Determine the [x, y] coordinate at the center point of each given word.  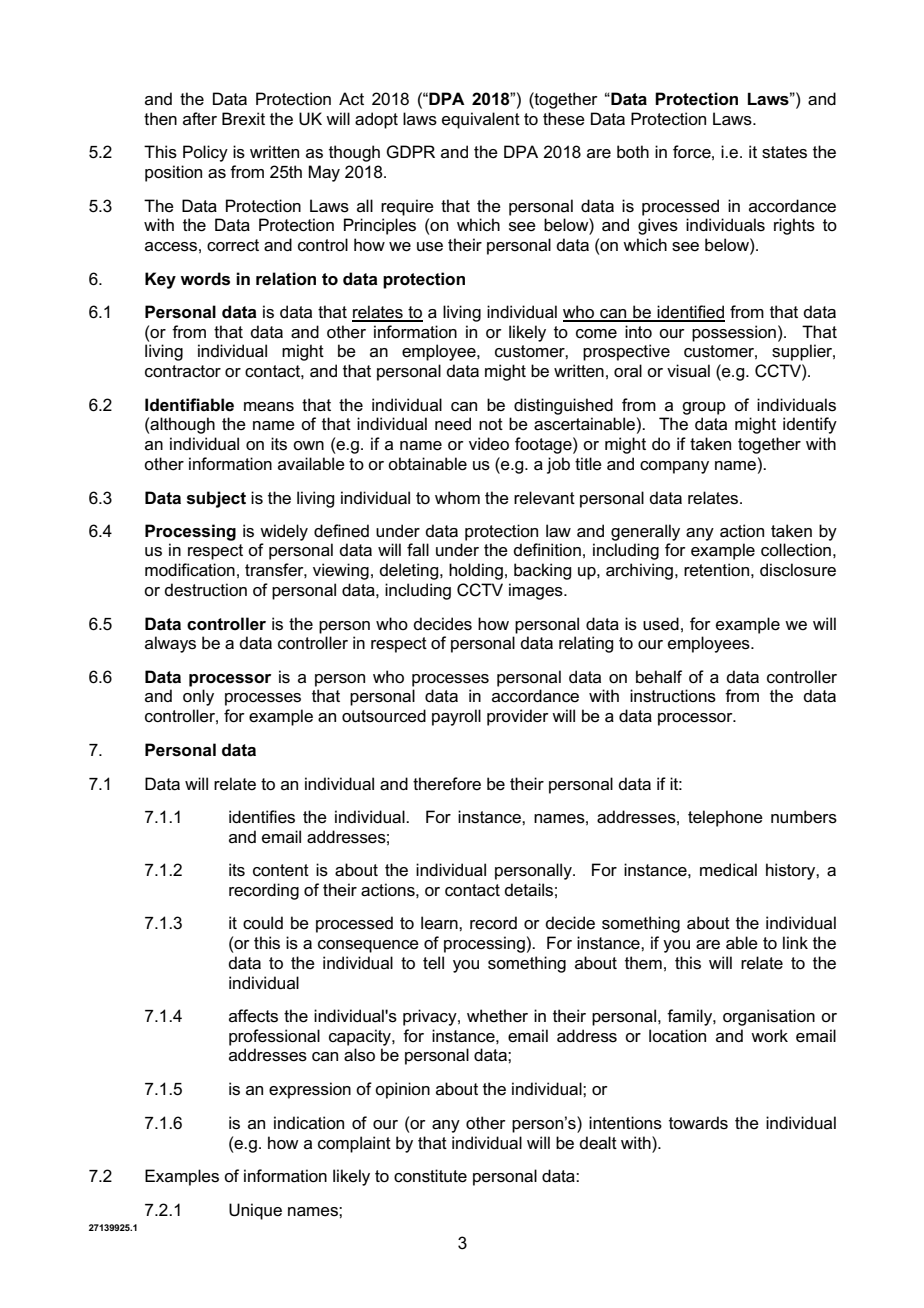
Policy [205, 153]
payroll [456, 717]
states [784, 152]
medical [728, 870]
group [704, 408]
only [198, 697]
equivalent [481, 120]
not [491, 424]
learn [440, 923]
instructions [673, 696]
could [263, 923]
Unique [255, 1211]
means [269, 407]
